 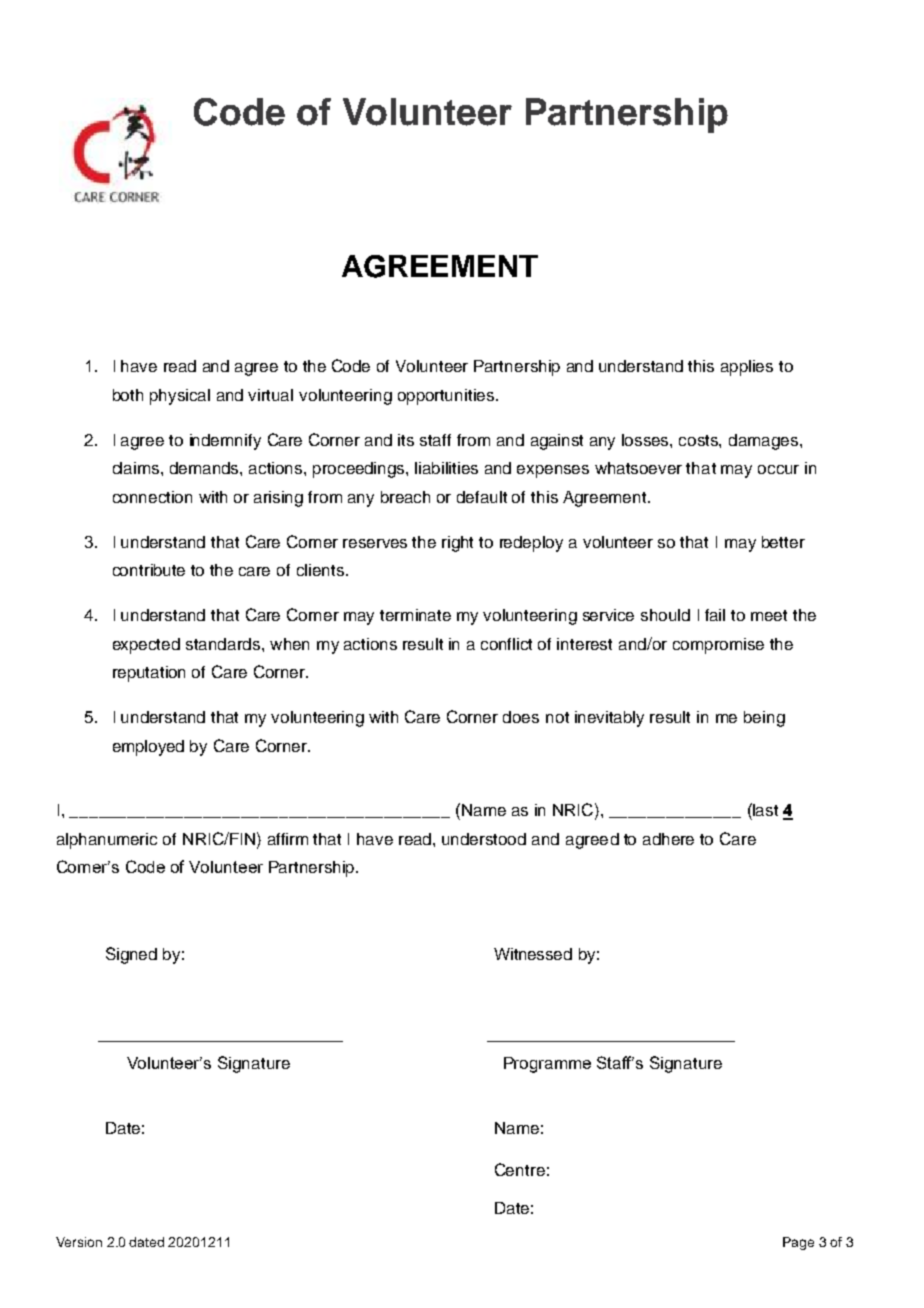 What do you see at coordinates (718, 646) in the page?
I see `compromise` at bounding box center [718, 646].
